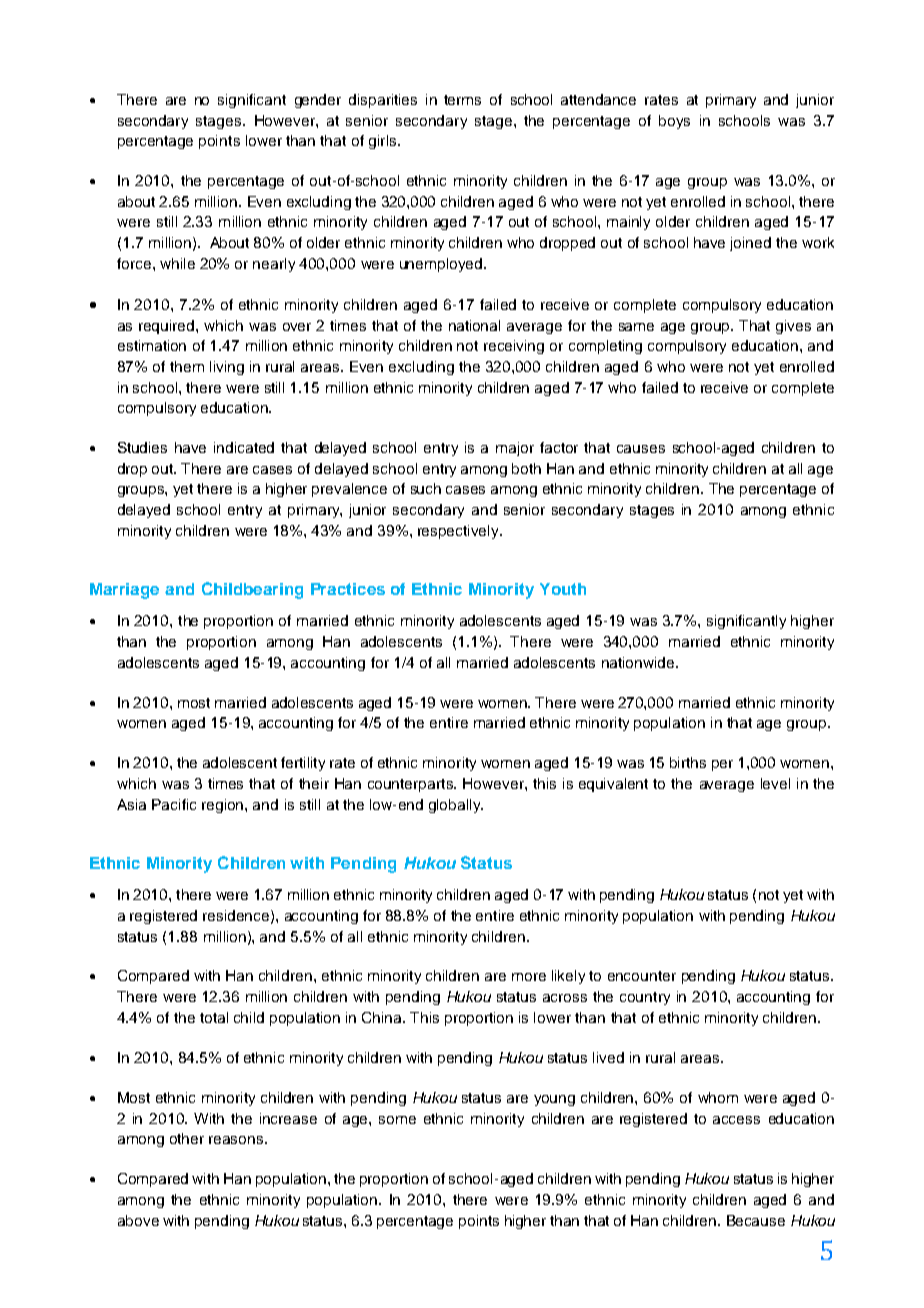 Image resolution: width=924 pixels, height=1308 pixels. Describe the element at coordinates (563, 589) in the screenshot. I see `Youth` at that location.
